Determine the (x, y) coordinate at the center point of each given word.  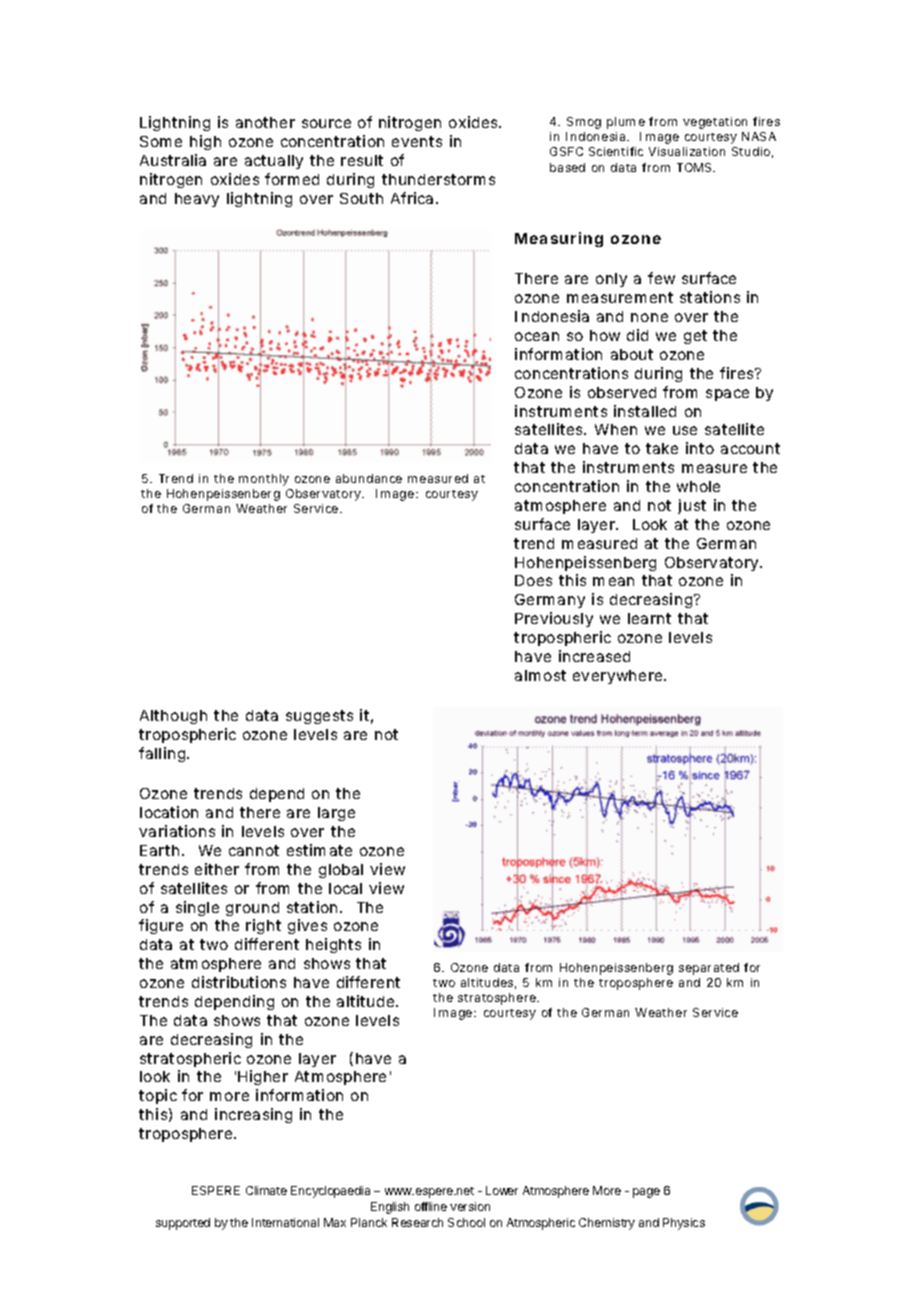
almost (540, 675)
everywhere (619, 677)
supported (183, 1224)
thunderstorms (438, 179)
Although (173, 717)
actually (274, 162)
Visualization (687, 151)
